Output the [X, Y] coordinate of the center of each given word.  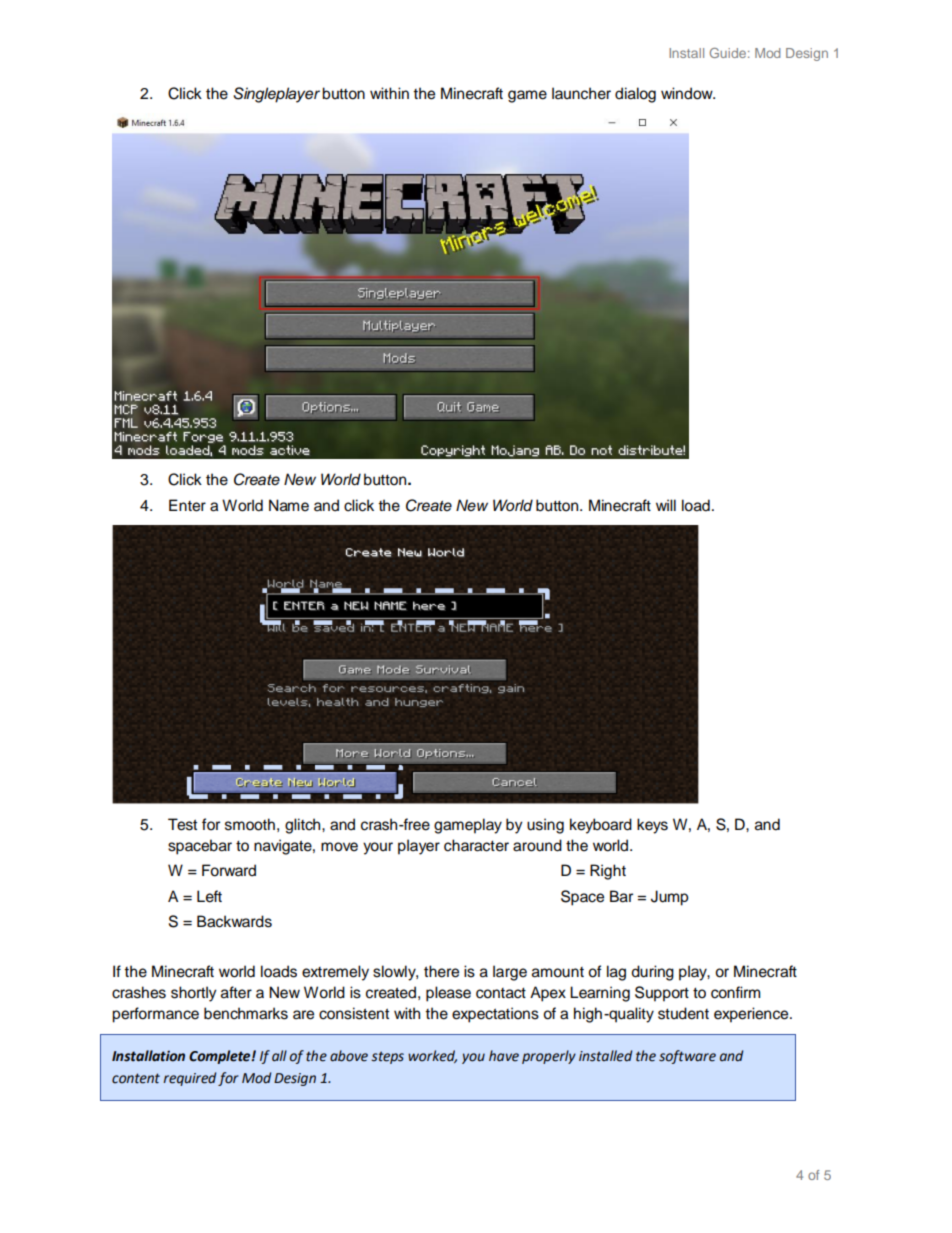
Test [182, 824]
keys [652, 826]
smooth [250, 824]
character [476, 845]
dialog [635, 95]
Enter [187, 505]
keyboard [601, 826]
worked [432, 1056]
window [688, 93]
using [545, 826]
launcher [581, 93]
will [666, 505]
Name [289, 505]
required [189, 1079]
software [687, 1057]
